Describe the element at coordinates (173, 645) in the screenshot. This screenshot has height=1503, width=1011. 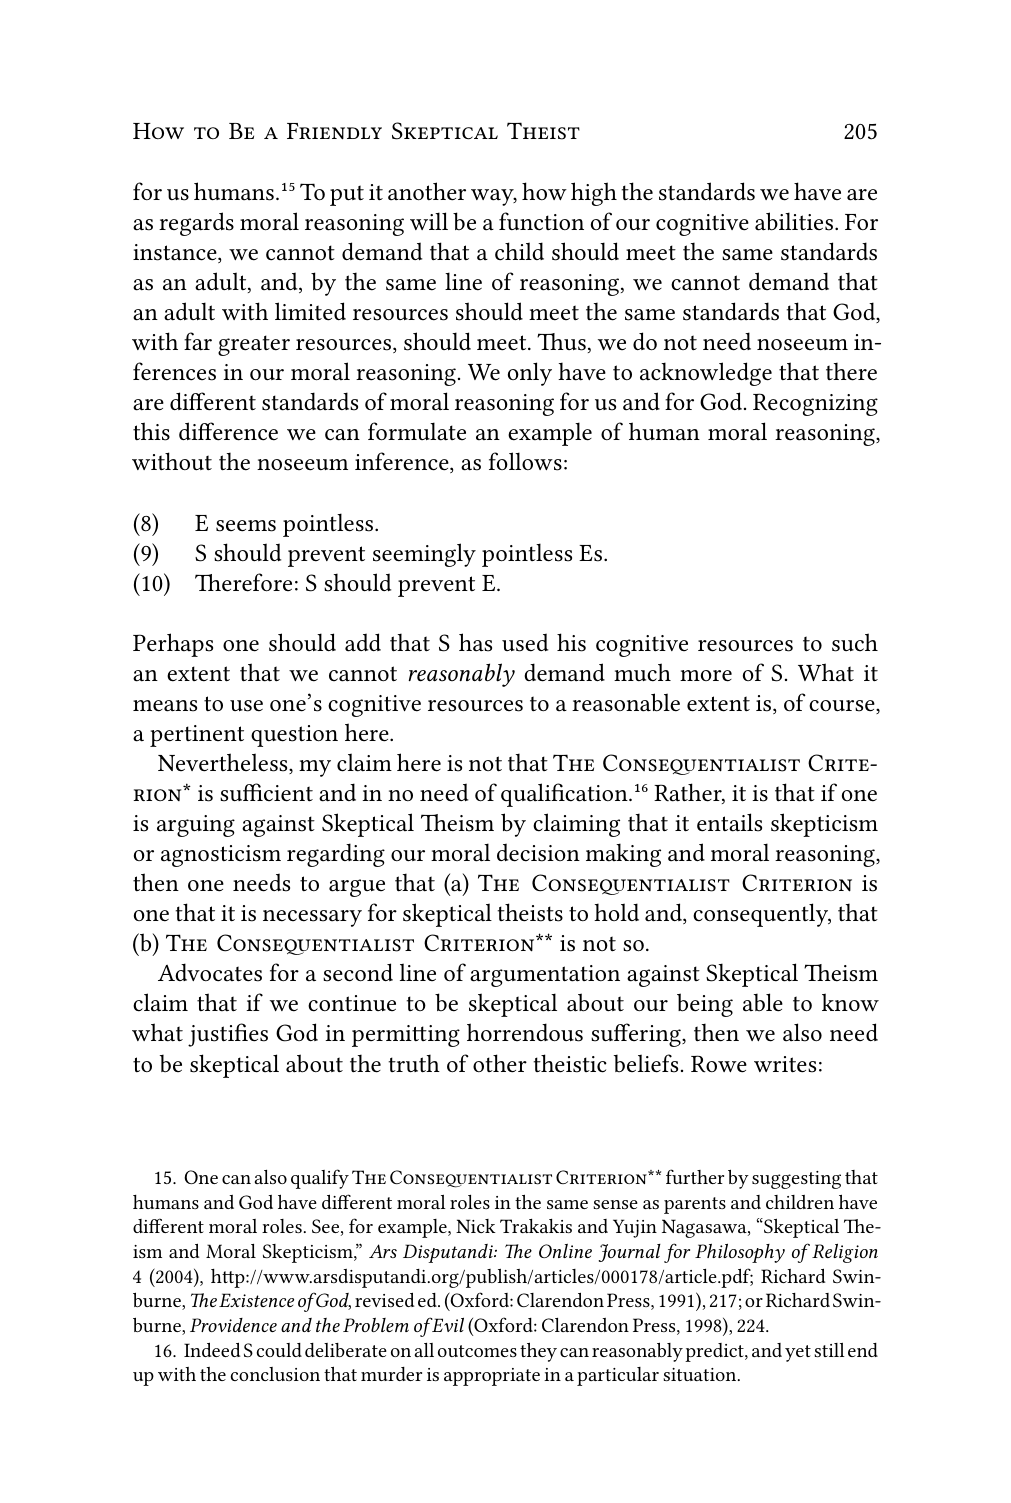
I see `Perhaps` at that location.
